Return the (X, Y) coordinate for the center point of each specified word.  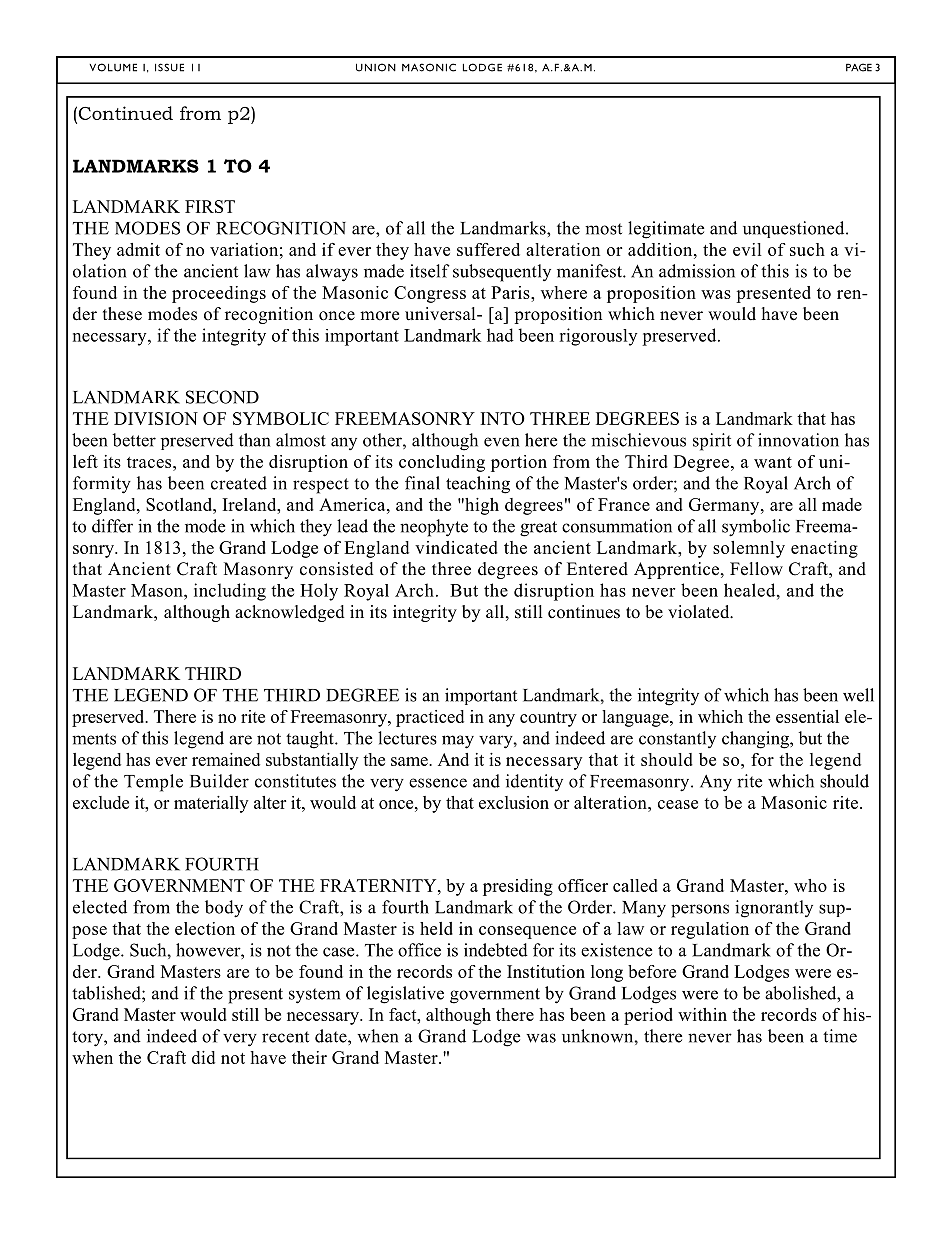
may (458, 742)
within (702, 1014)
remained (226, 759)
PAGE (859, 67)
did (203, 1057)
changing (756, 740)
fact (404, 1014)
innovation (798, 440)
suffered (488, 249)
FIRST (210, 206)
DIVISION (156, 418)
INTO (503, 418)
